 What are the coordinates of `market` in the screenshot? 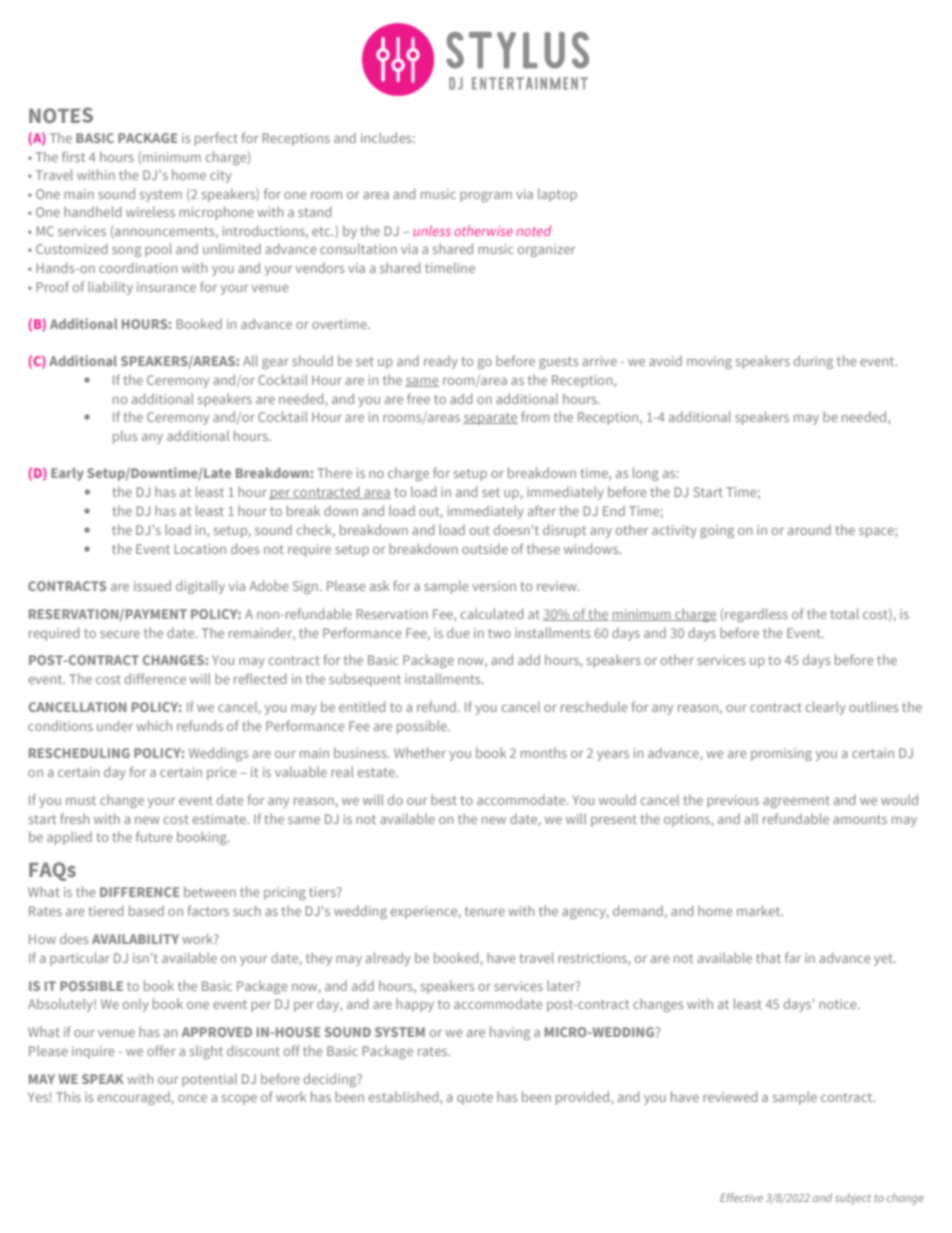 It's located at (760, 910).
